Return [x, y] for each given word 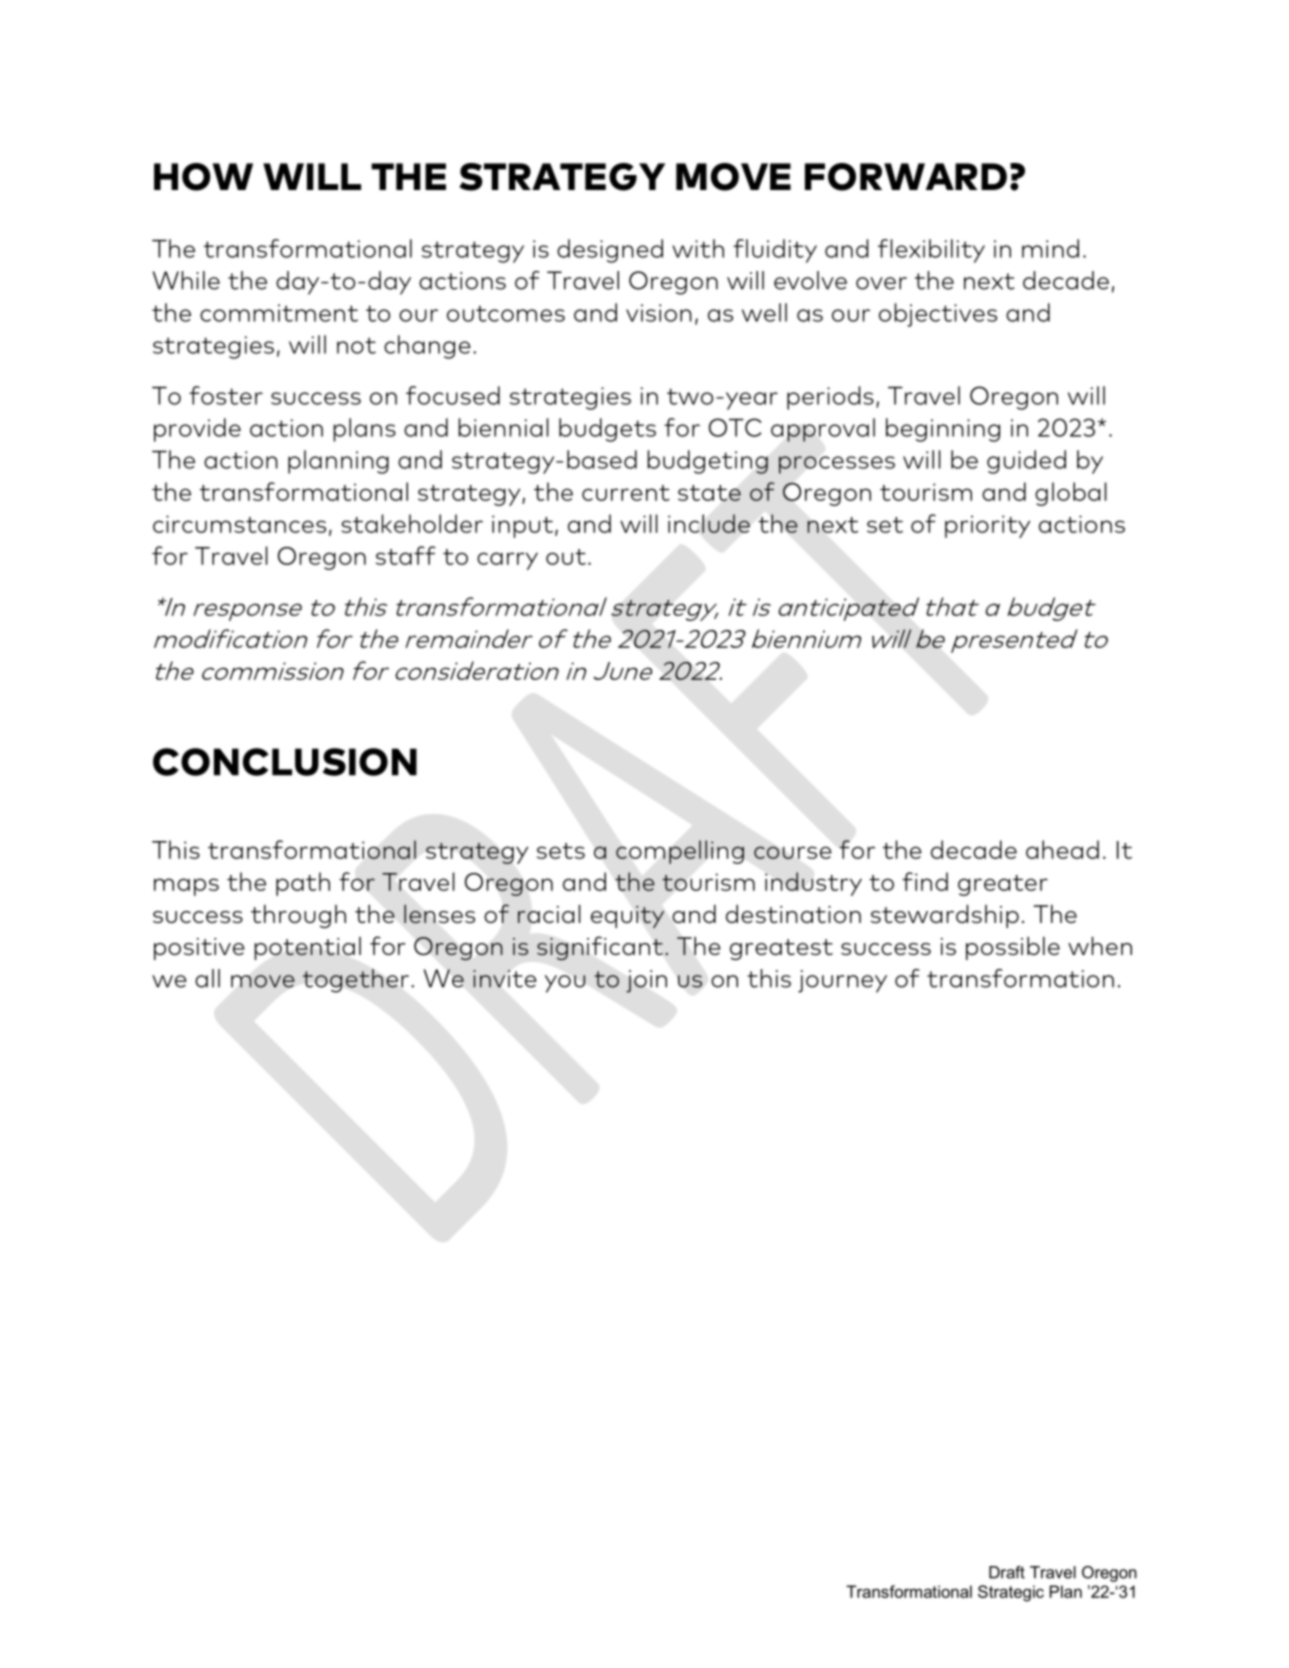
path [303, 884]
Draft [1007, 1572]
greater [1003, 885]
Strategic [1011, 1593]
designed [610, 251]
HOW [203, 177]
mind [1050, 248]
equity [627, 917]
